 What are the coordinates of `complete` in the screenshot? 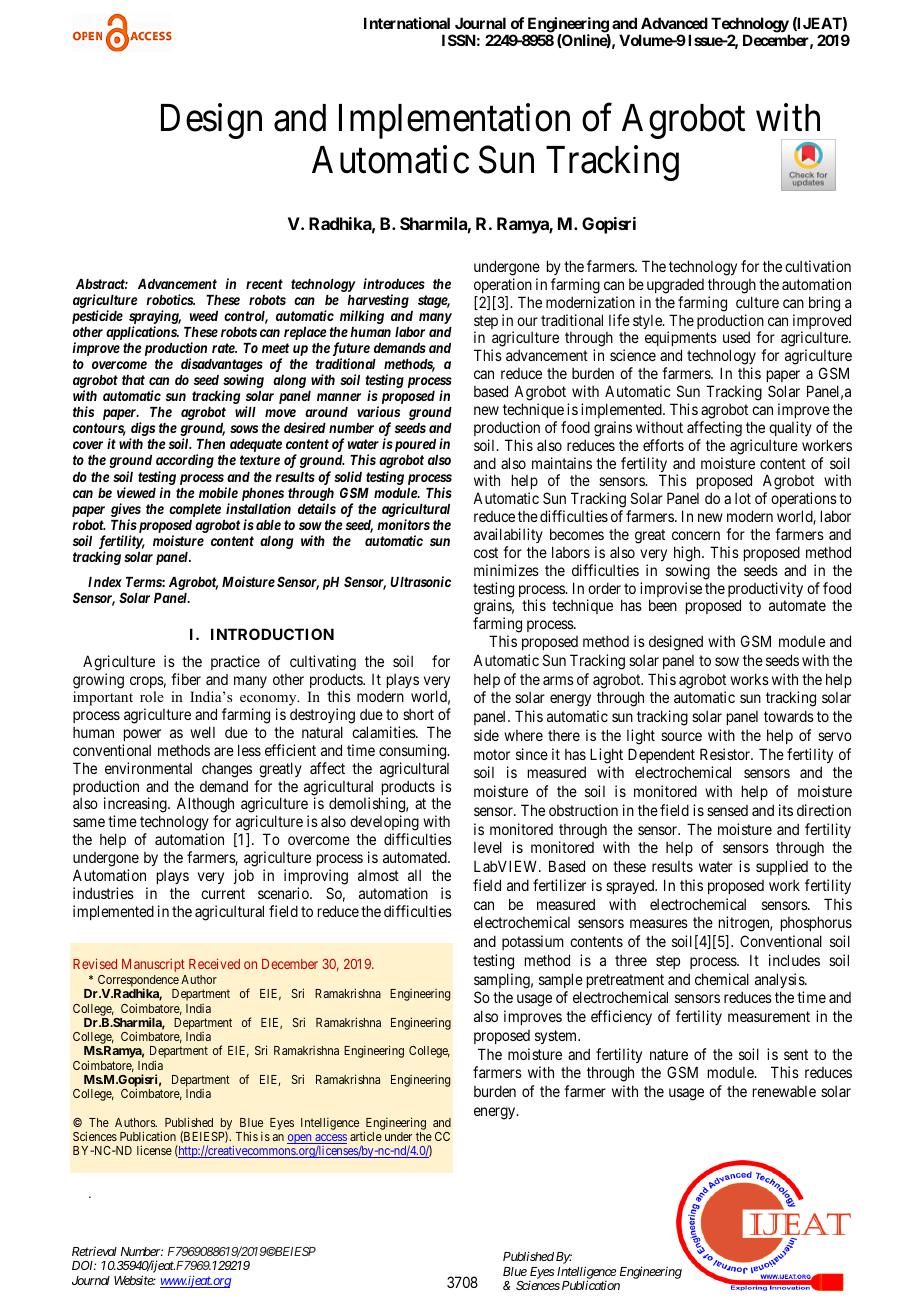 It's located at (195, 510).
